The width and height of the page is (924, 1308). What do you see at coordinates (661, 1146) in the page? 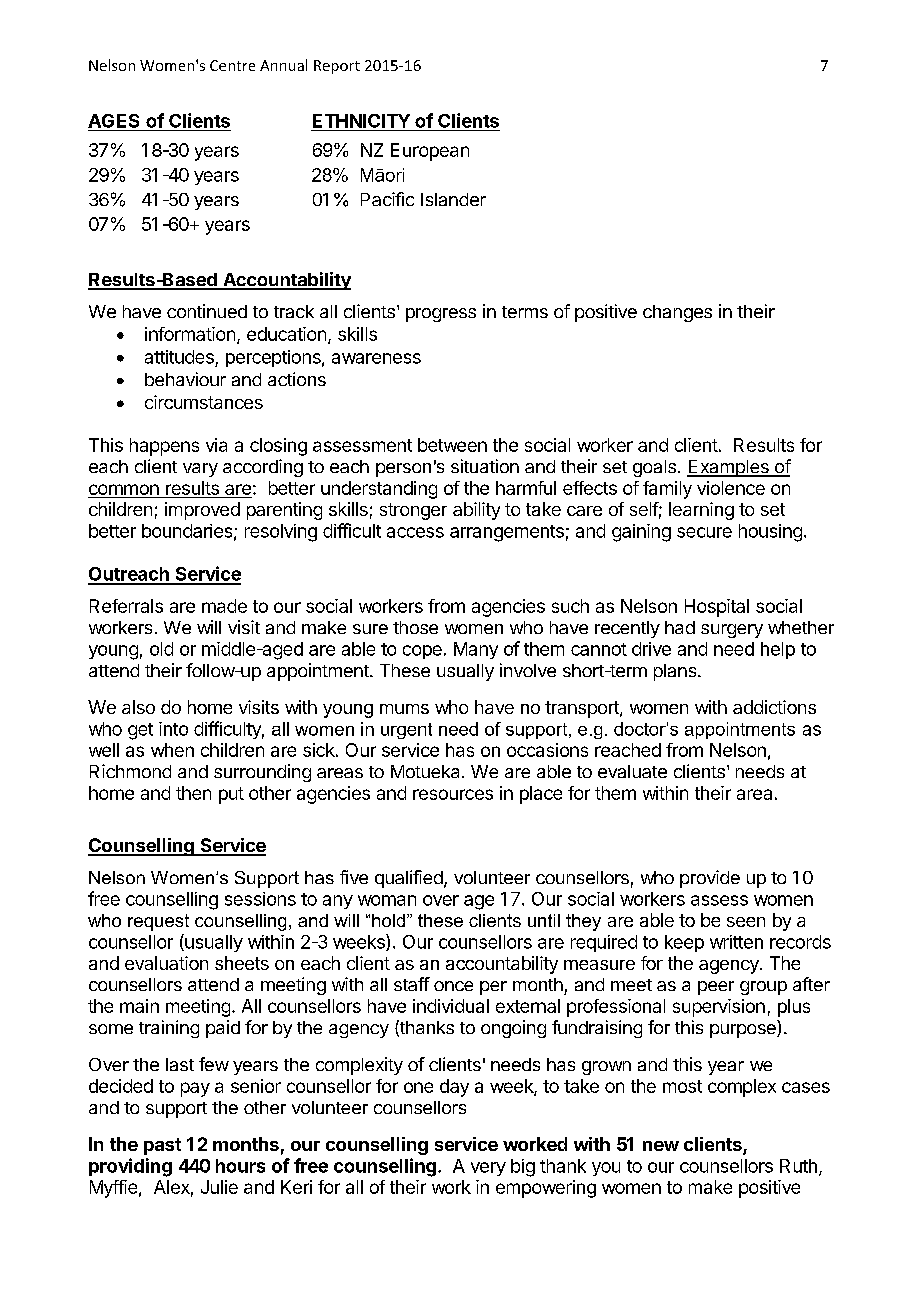
I see `new` at bounding box center [661, 1146].
